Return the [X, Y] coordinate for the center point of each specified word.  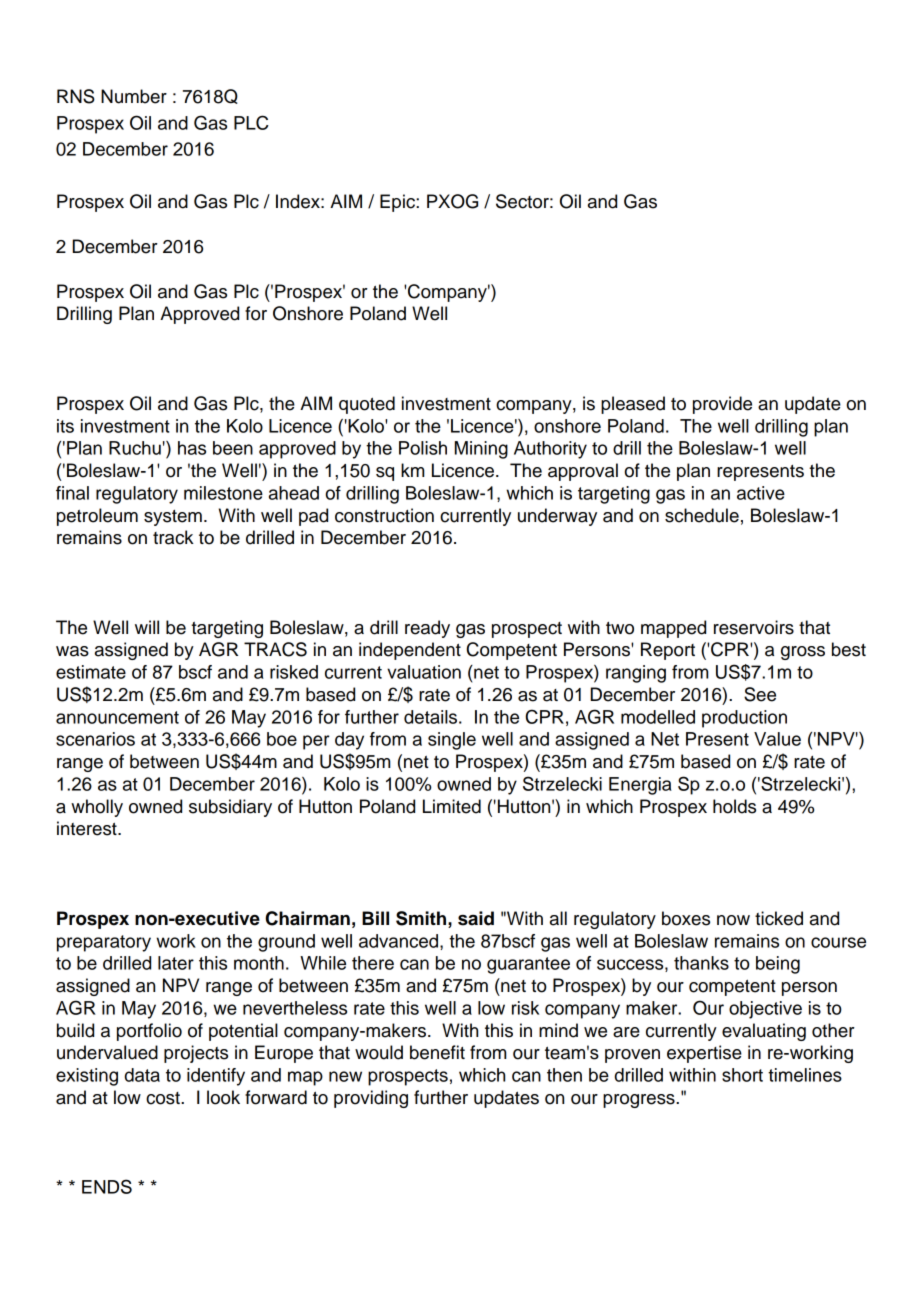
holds [734, 806]
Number [134, 96]
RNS [76, 96]
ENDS [107, 1186]
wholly [97, 808]
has [192, 448]
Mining [481, 450]
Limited [452, 806]
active [761, 493]
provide [722, 405]
